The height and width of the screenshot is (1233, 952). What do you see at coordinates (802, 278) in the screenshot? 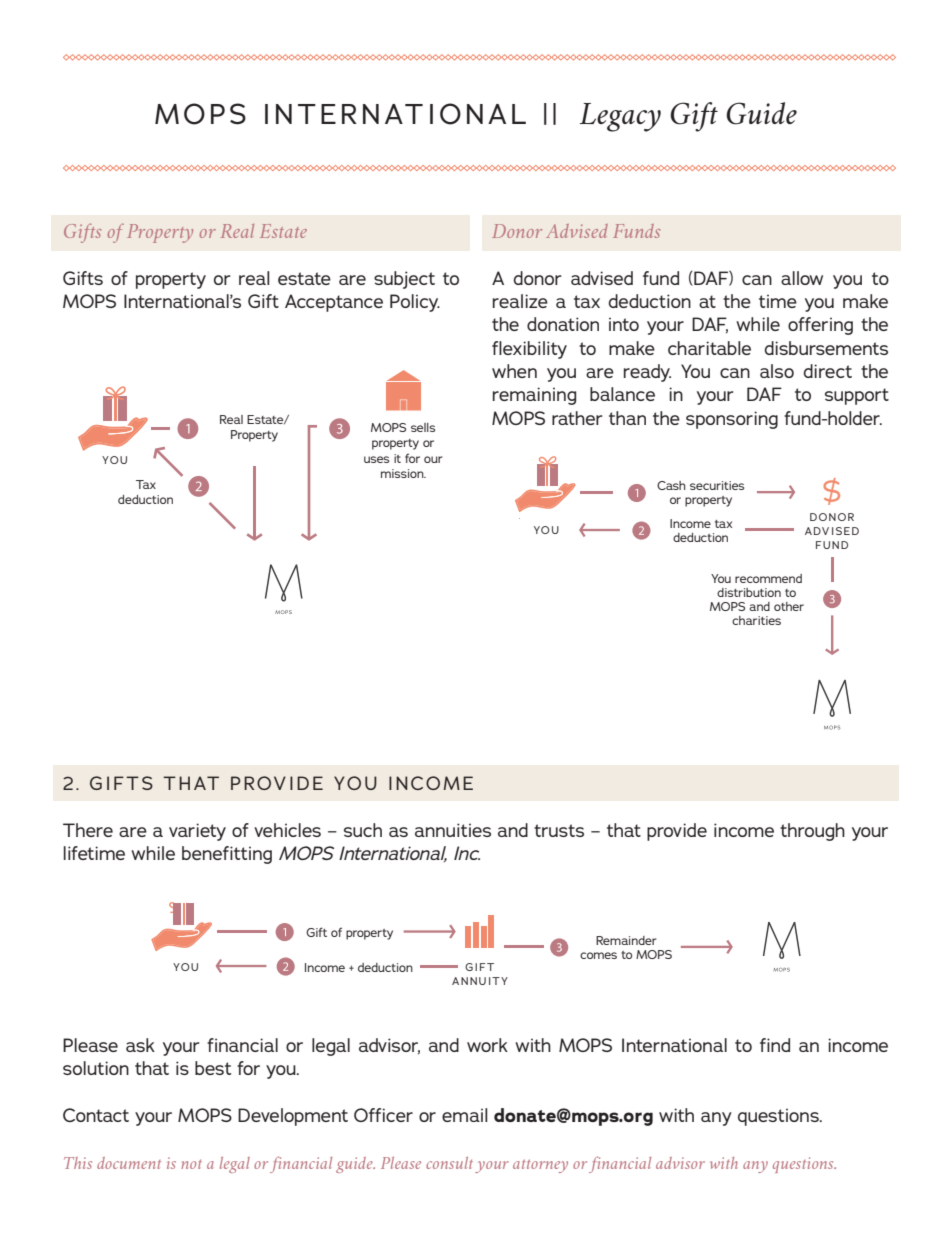
I see `allow` at bounding box center [802, 278].
